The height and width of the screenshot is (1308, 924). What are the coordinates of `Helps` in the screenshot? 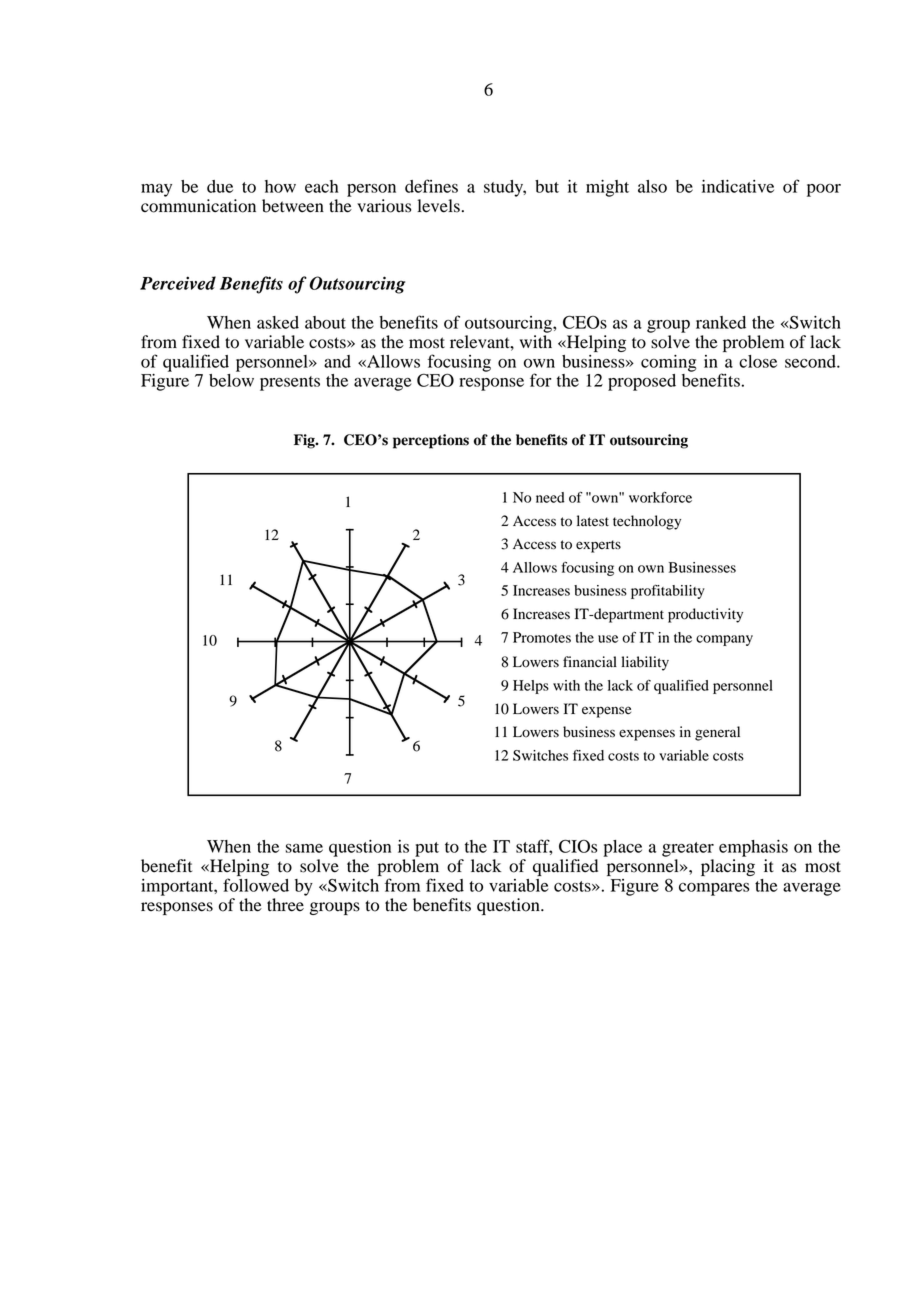 It's located at (531, 687).
